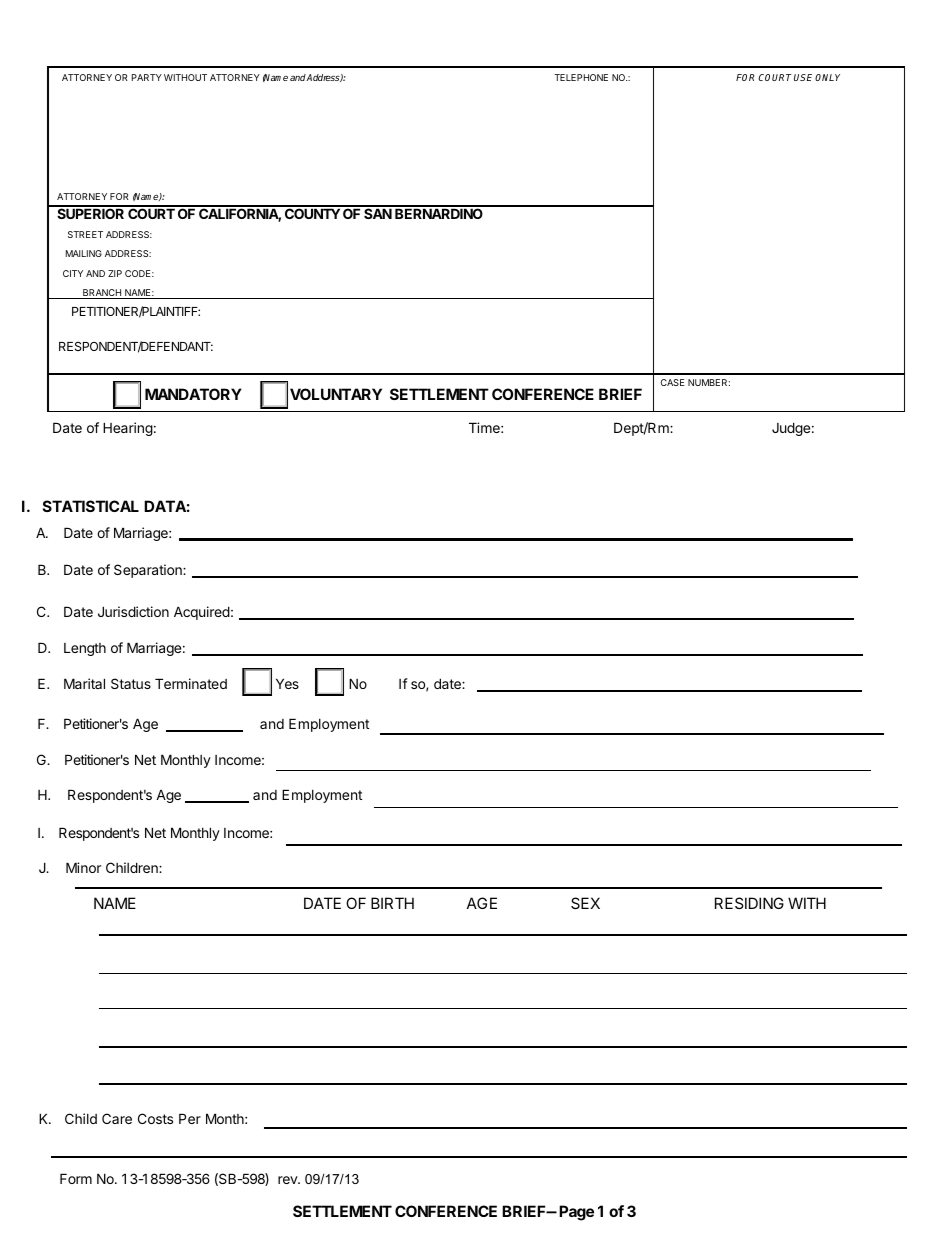 Image resolution: width=952 pixels, height=1233 pixels. I want to click on Yes, so click(287, 683).
